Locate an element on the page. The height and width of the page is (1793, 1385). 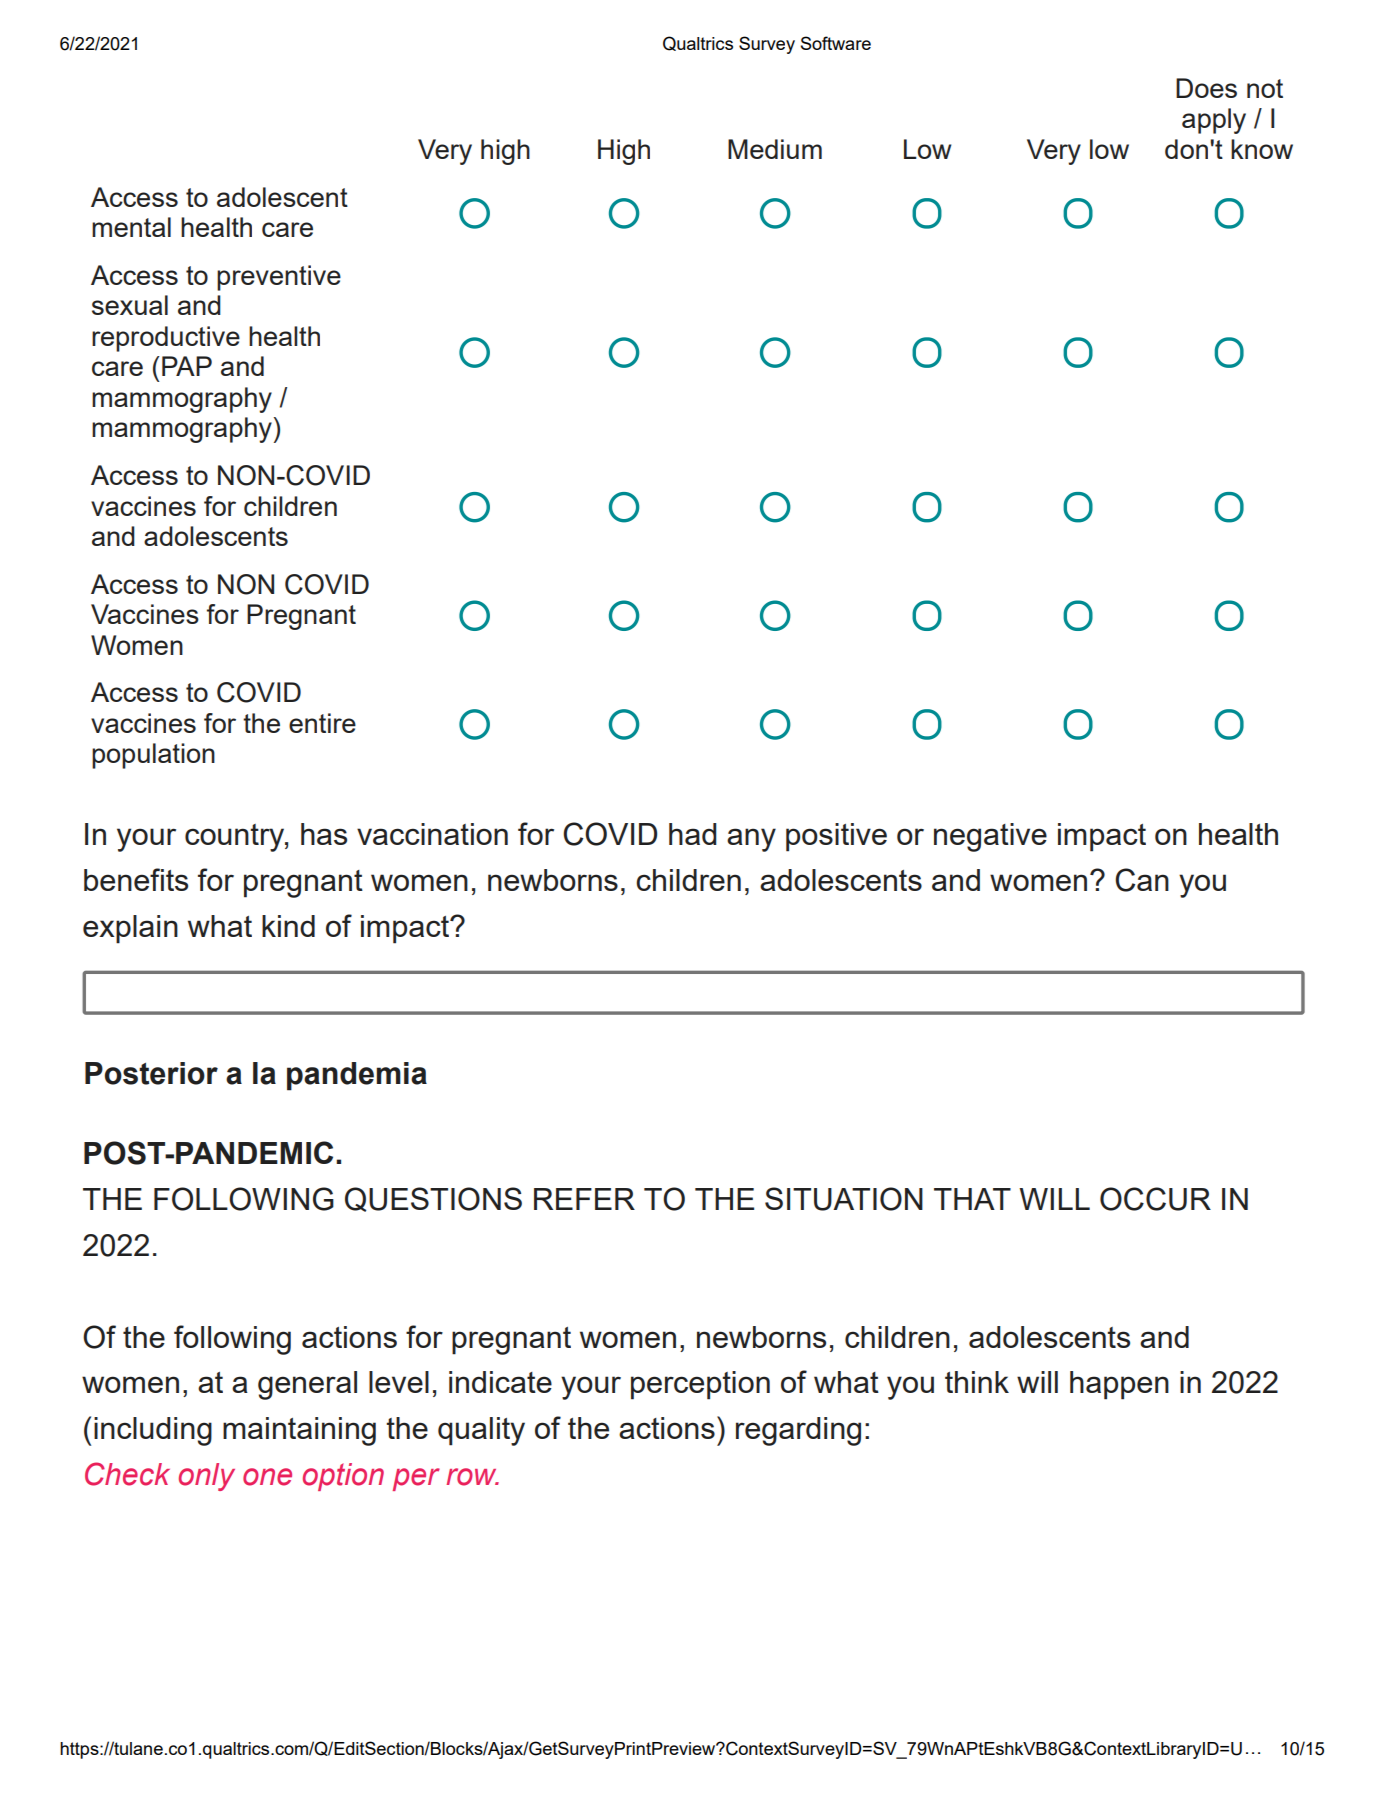
Does is located at coordinates (1206, 88).
